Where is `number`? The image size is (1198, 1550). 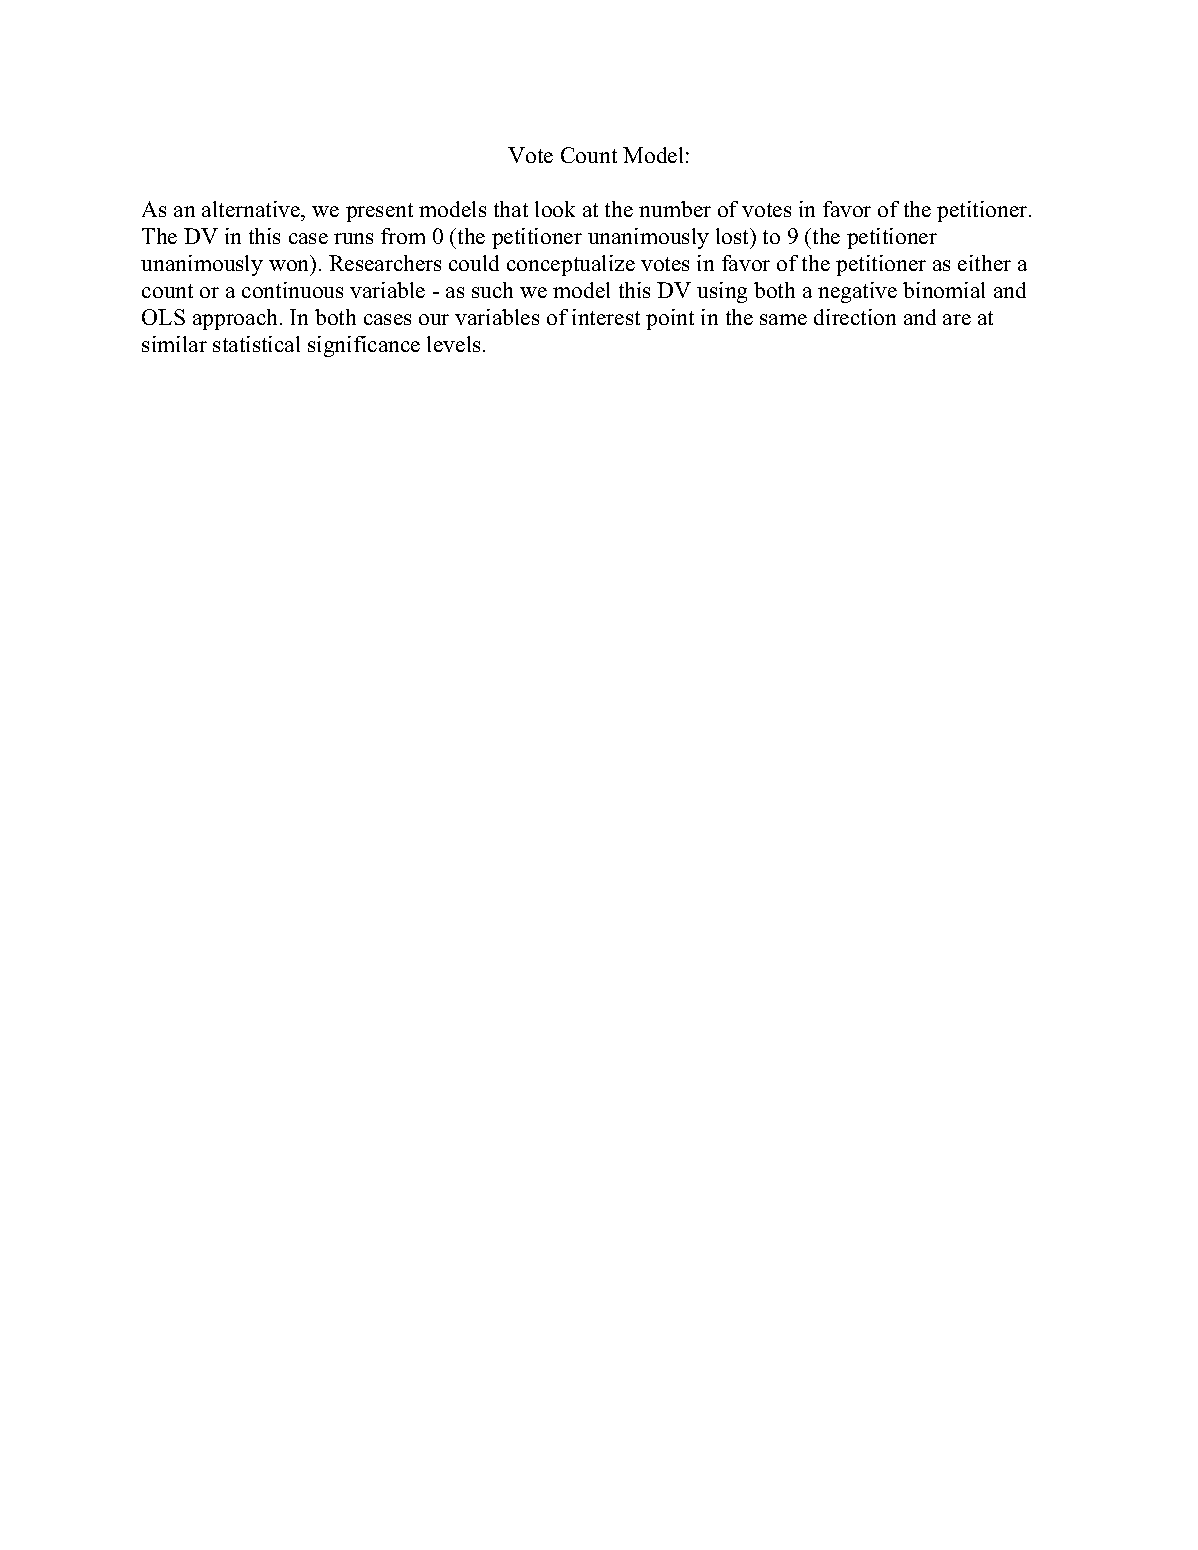 number is located at coordinates (675, 209).
